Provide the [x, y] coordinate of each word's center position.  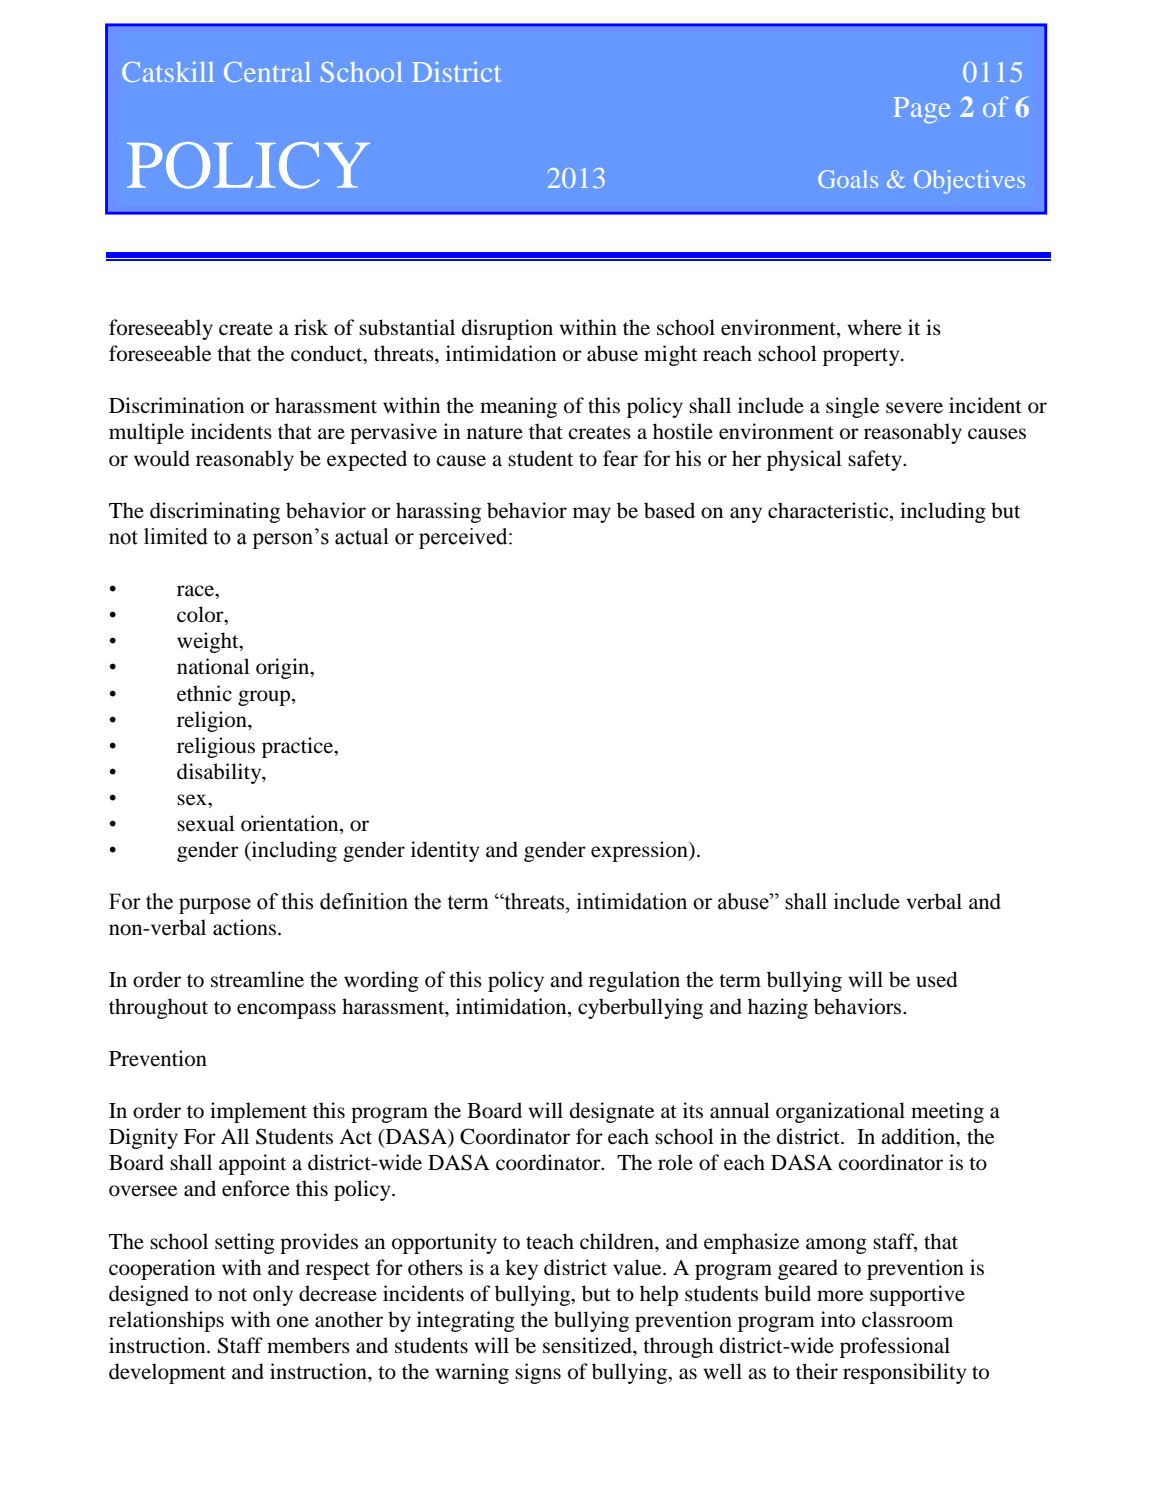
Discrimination [176, 405]
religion [213, 721]
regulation [634, 981]
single [852, 407]
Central [267, 72]
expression [640, 851]
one [293, 1322]
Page [922, 110]
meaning [518, 407]
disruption [507, 329]
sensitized [588, 1345]
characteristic [829, 510]
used [936, 979]
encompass [286, 1011]
